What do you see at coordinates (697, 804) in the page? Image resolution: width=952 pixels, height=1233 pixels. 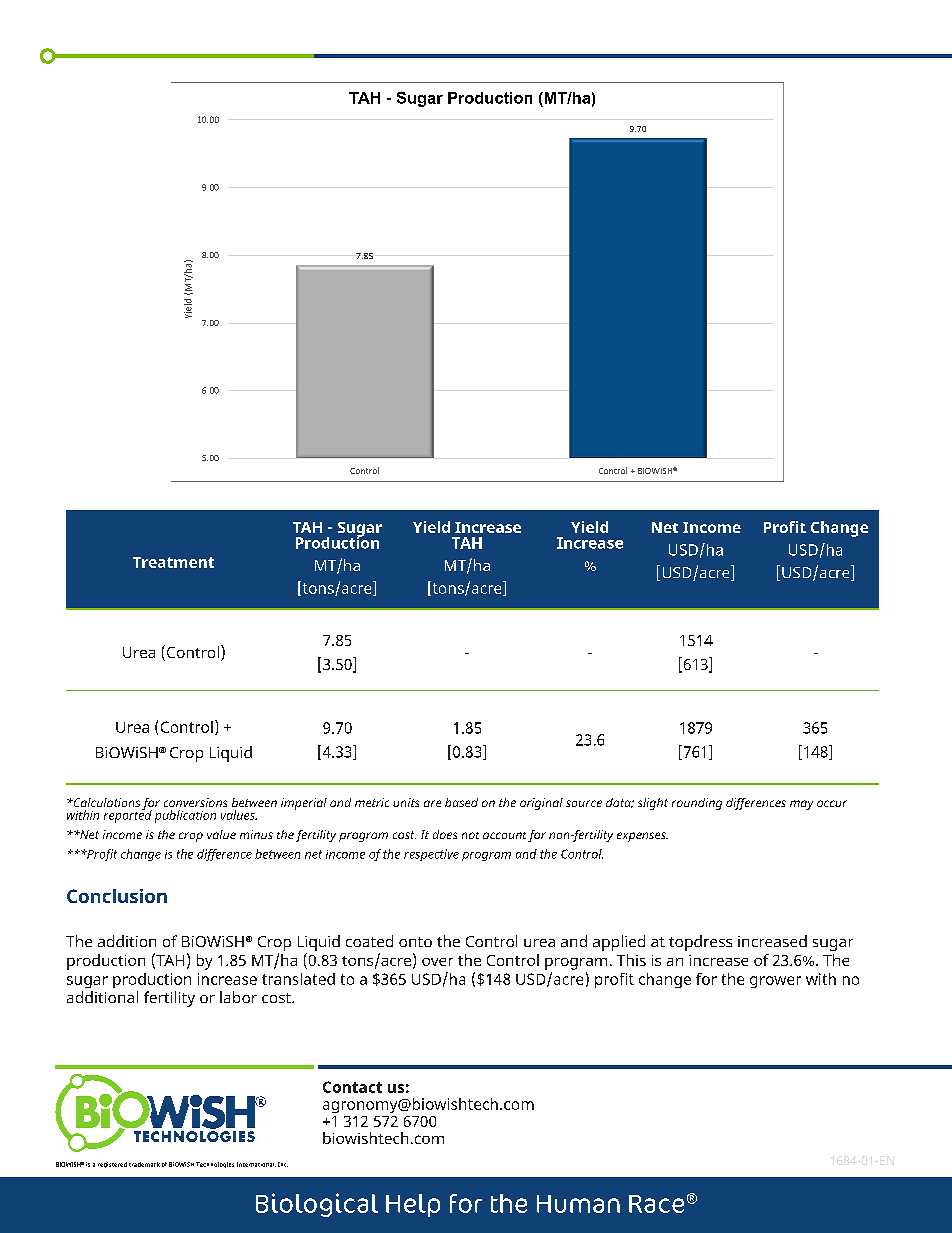 I see `rounding` at bounding box center [697, 804].
